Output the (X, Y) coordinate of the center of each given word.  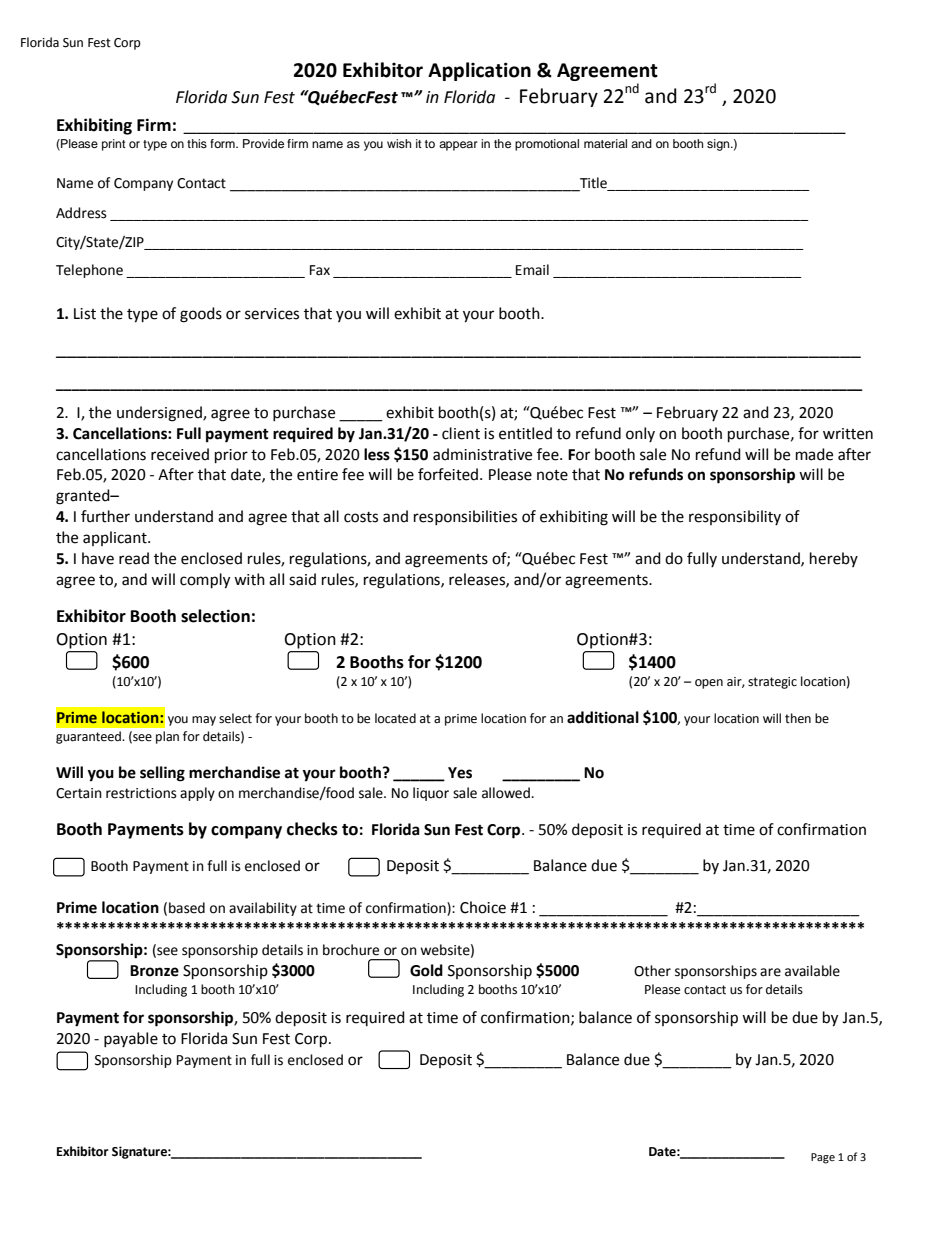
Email (532, 269)
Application (479, 71)
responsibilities (465, 517)
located (395, 718)
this (197, 143)
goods (201, 315)
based (187, 908)
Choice (483, 907)
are (770, 972)
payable (131, 1039)
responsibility (735, 517)
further (105, 516)
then (798, 718)
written (848, 434)
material (605, 143)
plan (167, 737)
